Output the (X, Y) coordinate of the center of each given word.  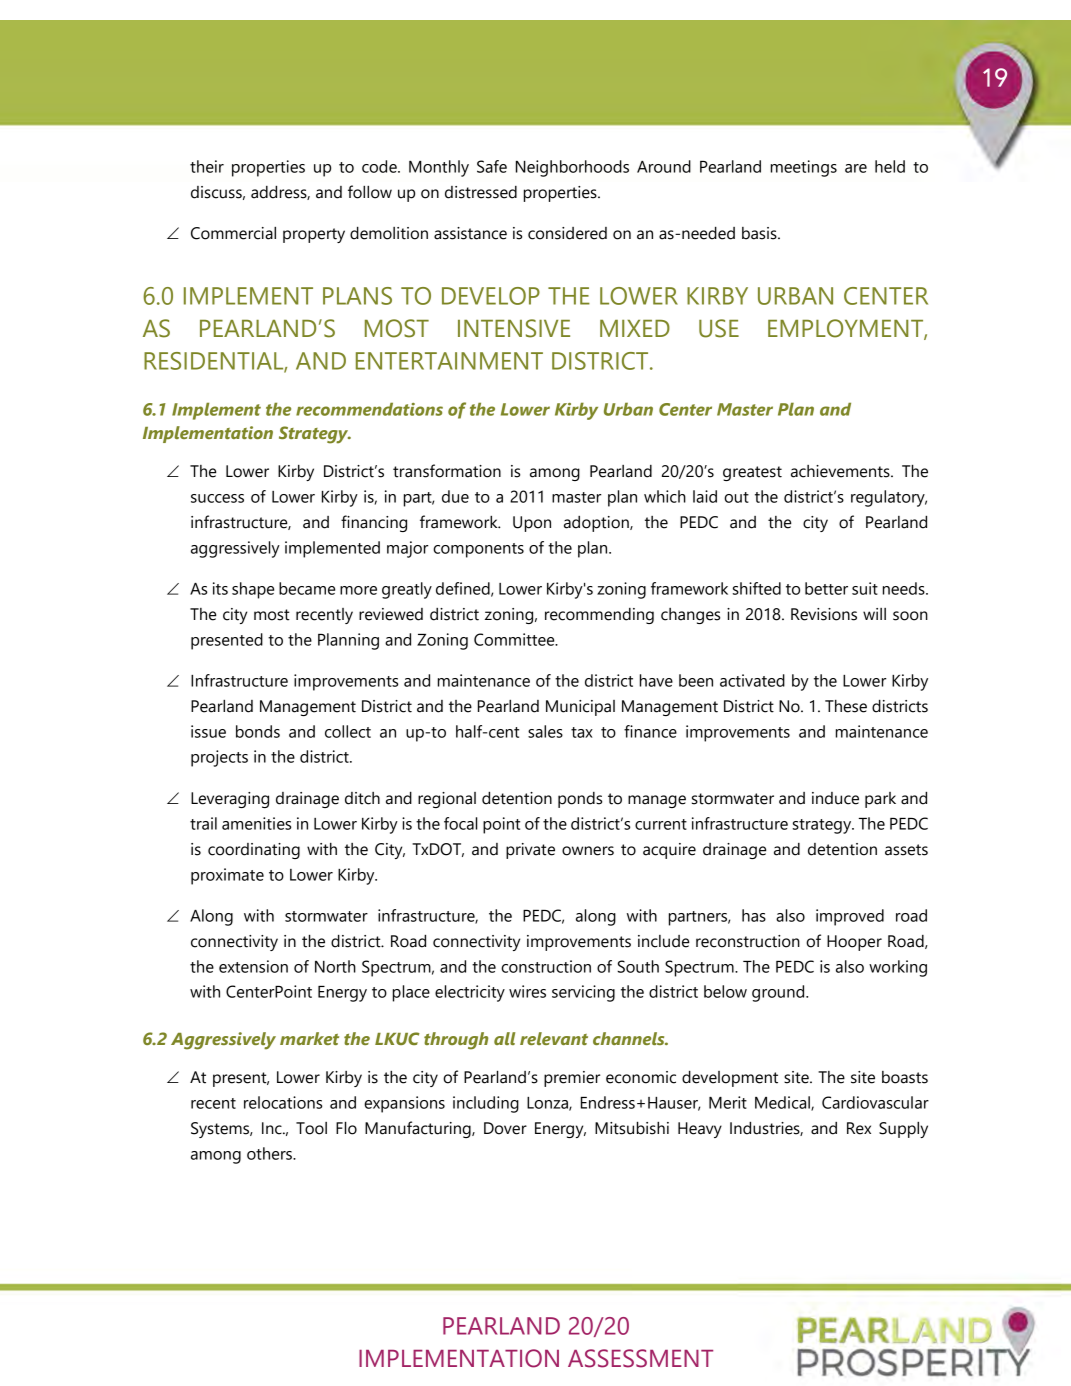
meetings (804, 168)
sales (545, 731)
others (270, 1153)
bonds (258, 731)
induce (835, 798)
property (314, 235)
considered (567, 233)
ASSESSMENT (640, 1358)
